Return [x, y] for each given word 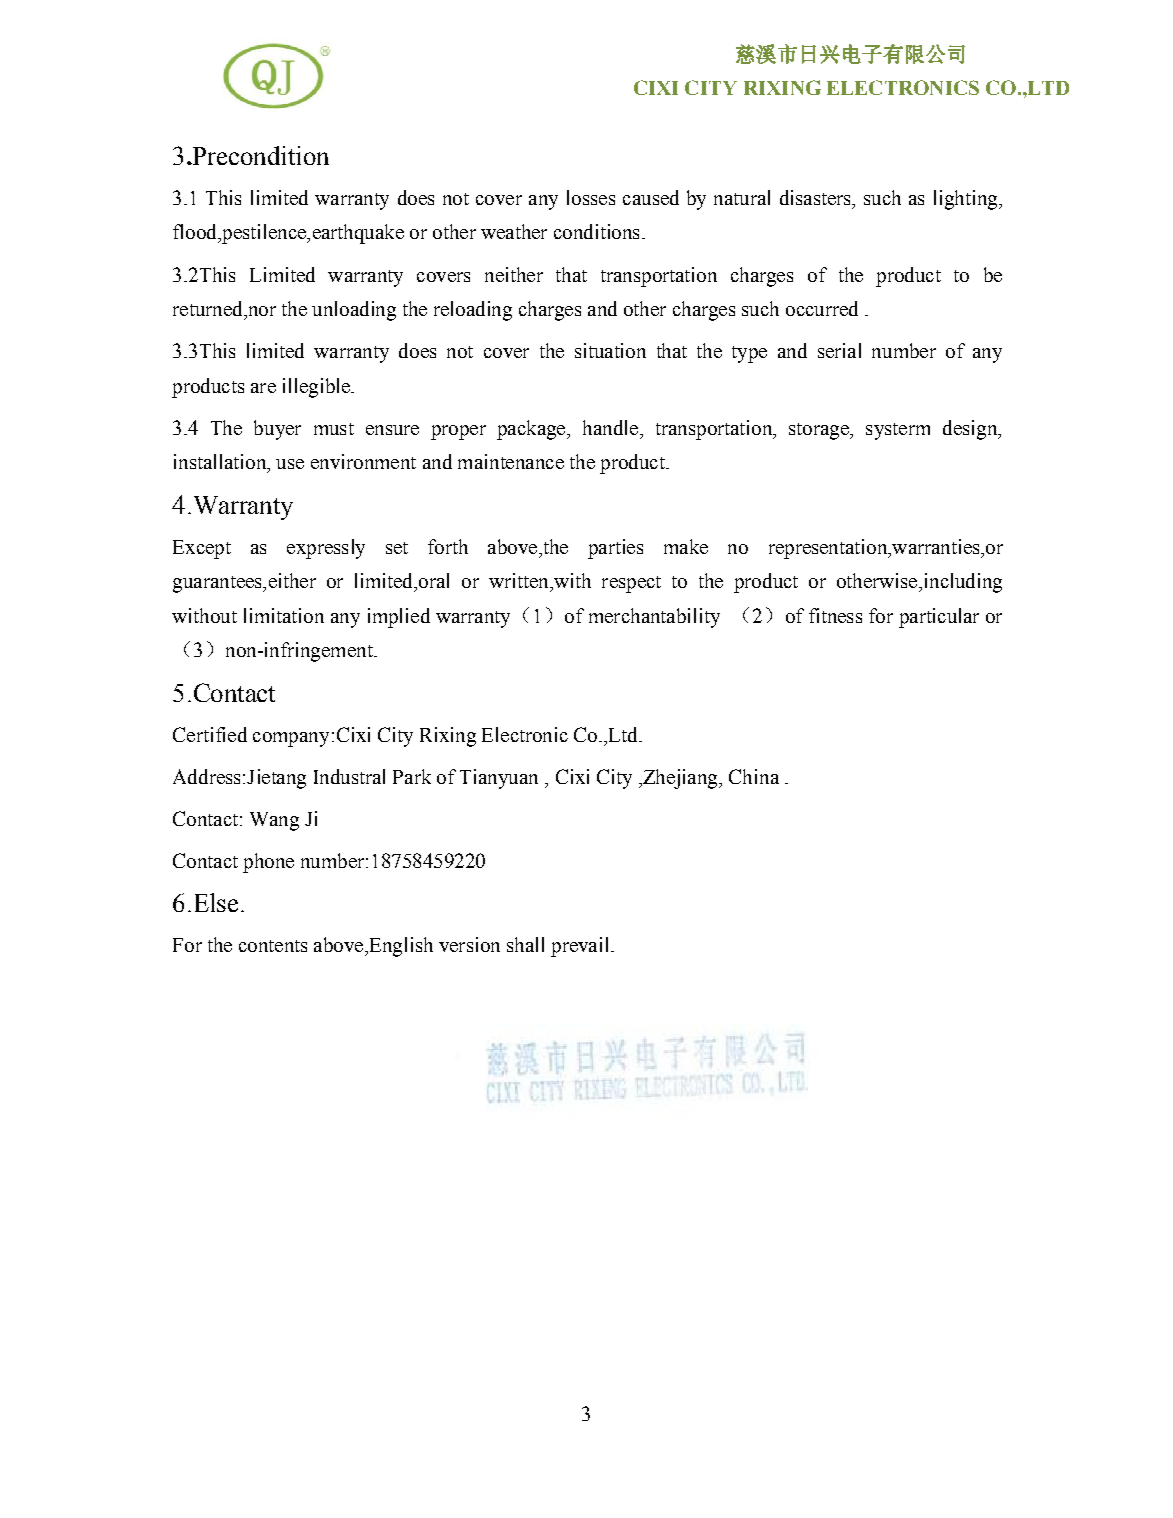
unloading [354, 311]
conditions [596, 231]
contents [273, 946]
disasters [816, 197]
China [754, 776]
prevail [581, 947]
